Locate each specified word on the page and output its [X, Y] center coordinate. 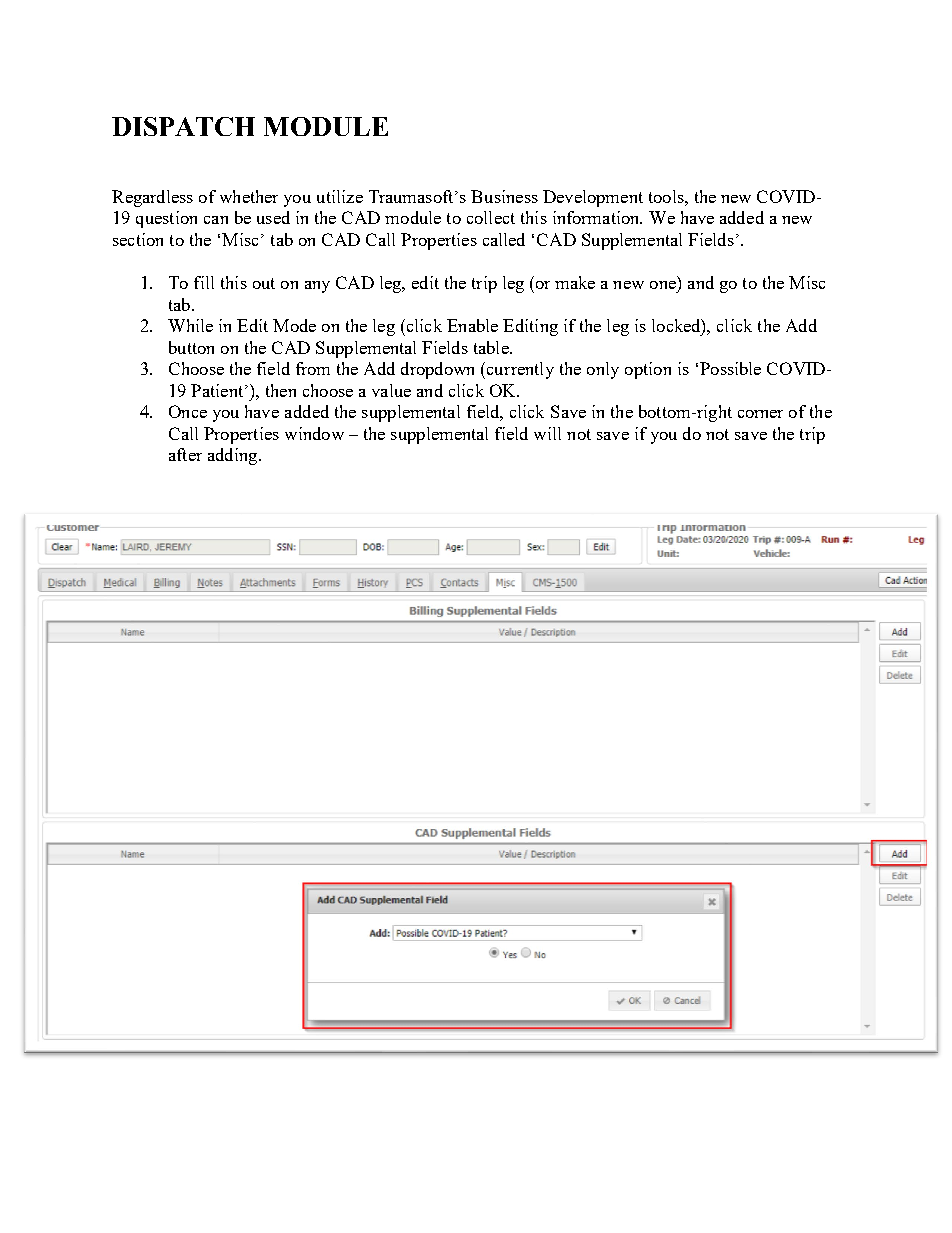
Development [593, 198]
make [575, 282]
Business [504, 196]
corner [760, 414]
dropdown [437, 370]
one [663, 285]
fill [204, 282]
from [313, 368]
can [216, 220]
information [597, 217]
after [185, 454]
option [648, 370]
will [547, 433]
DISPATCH [183, 126]
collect [491, 217]
